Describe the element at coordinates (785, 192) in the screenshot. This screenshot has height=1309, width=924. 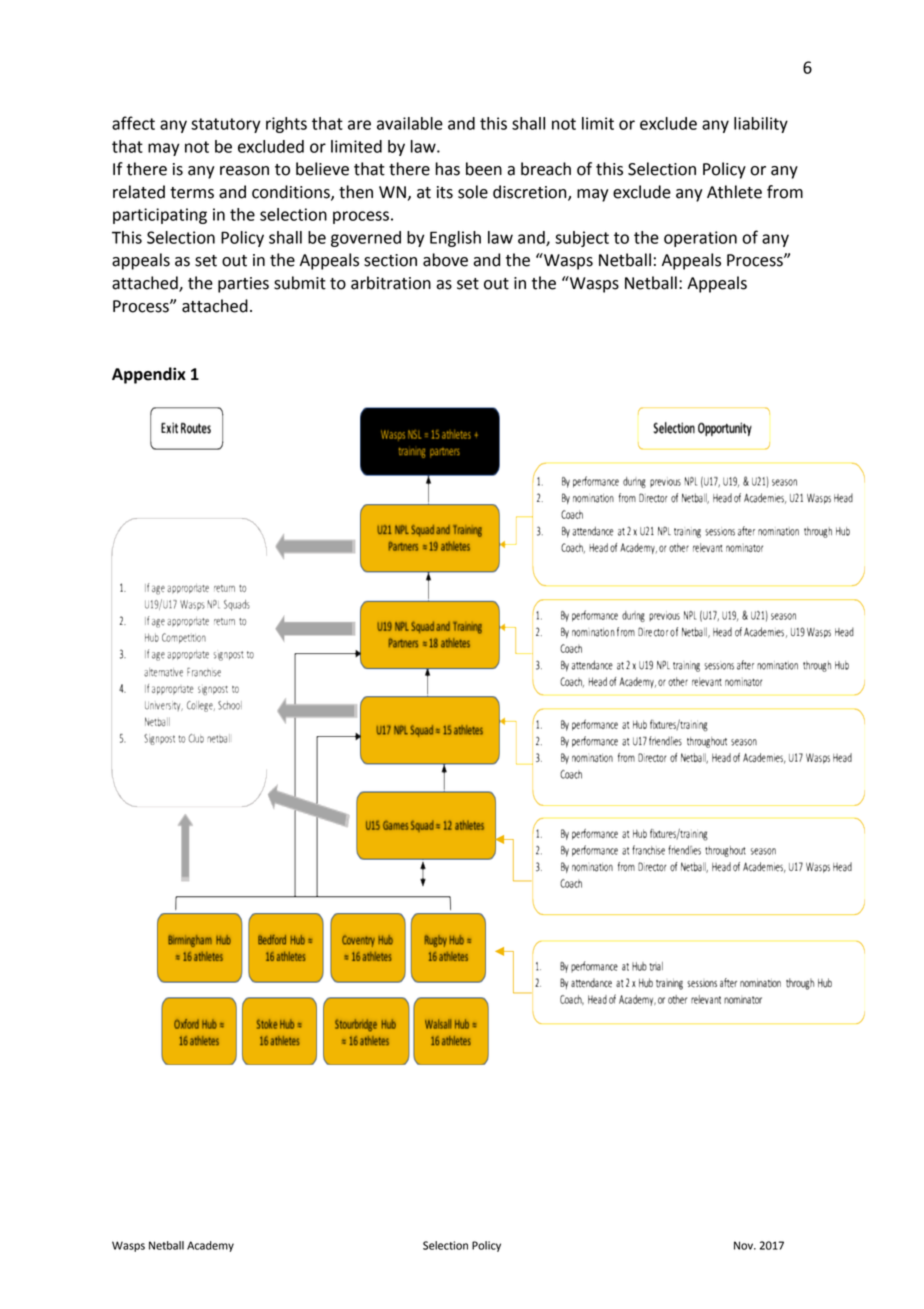
I see `from` at that location.
